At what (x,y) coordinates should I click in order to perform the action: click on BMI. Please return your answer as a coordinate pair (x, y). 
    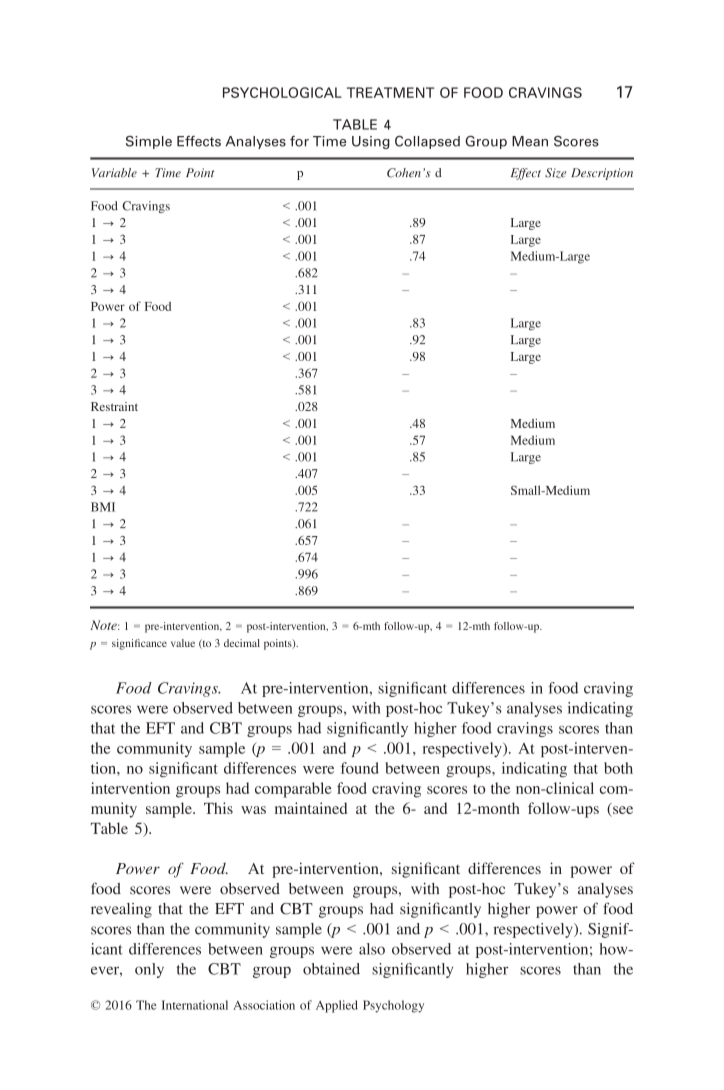
    Looking at the image, I should click on (103, 507).
